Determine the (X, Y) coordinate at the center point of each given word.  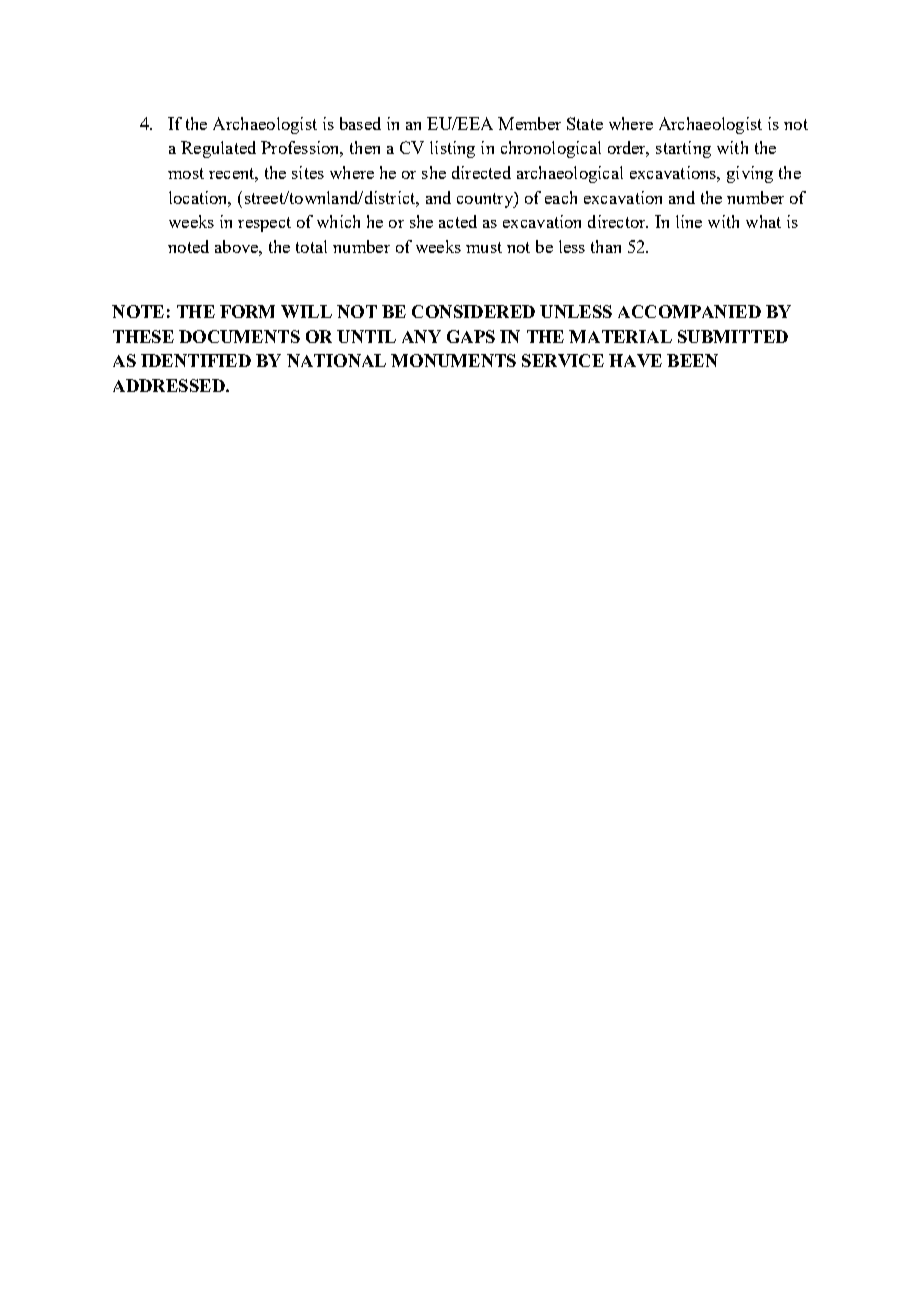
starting (683, 149)
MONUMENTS (453, 360)
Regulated (218, 149)
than (606, 246)
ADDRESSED (170, 385)
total (311, 246)
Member (529, 123)
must (484, 247)
